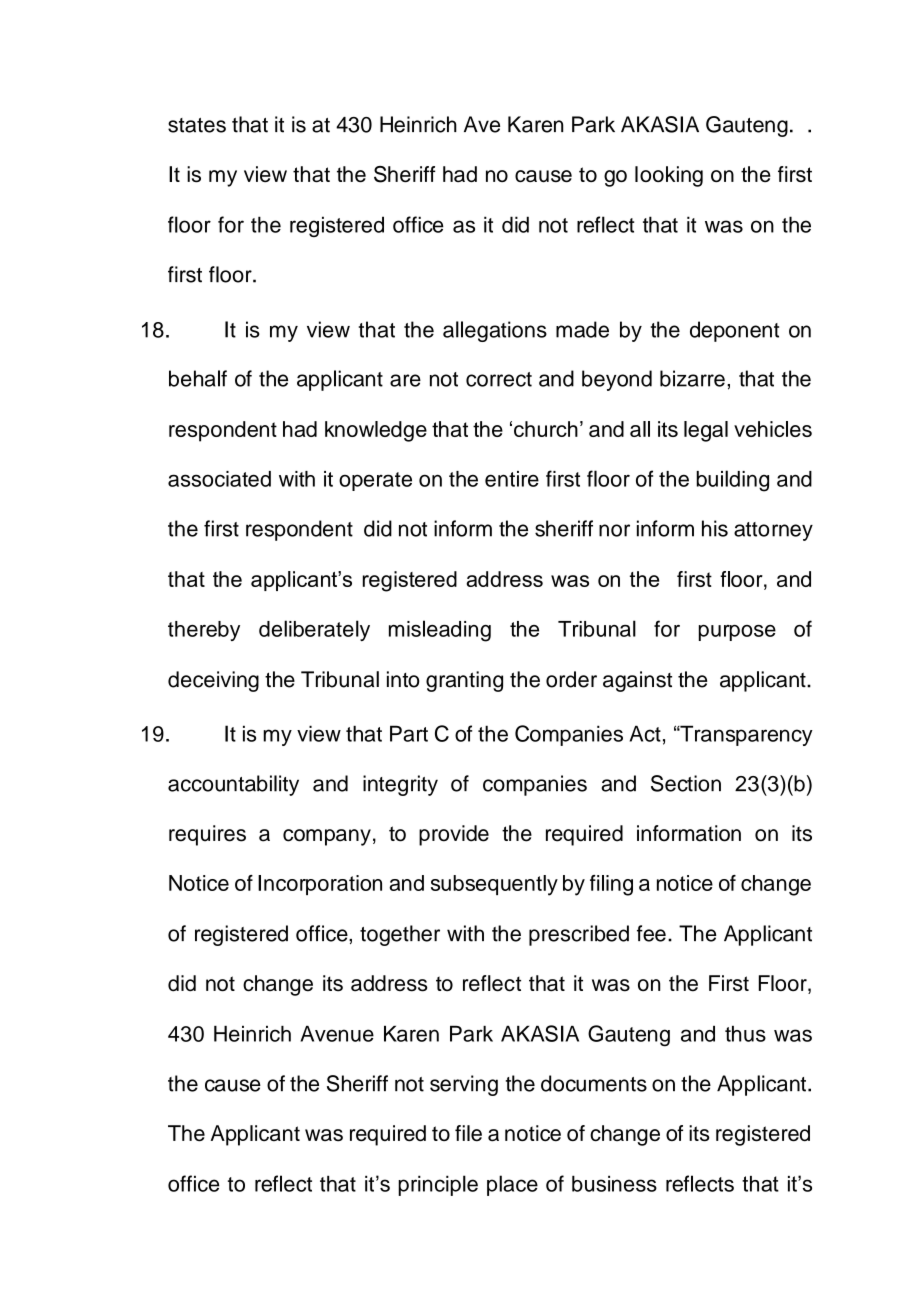 Image resolution: width=924 pixels, height=1308 pixels. I want to click on Section, so click(686, 783).
